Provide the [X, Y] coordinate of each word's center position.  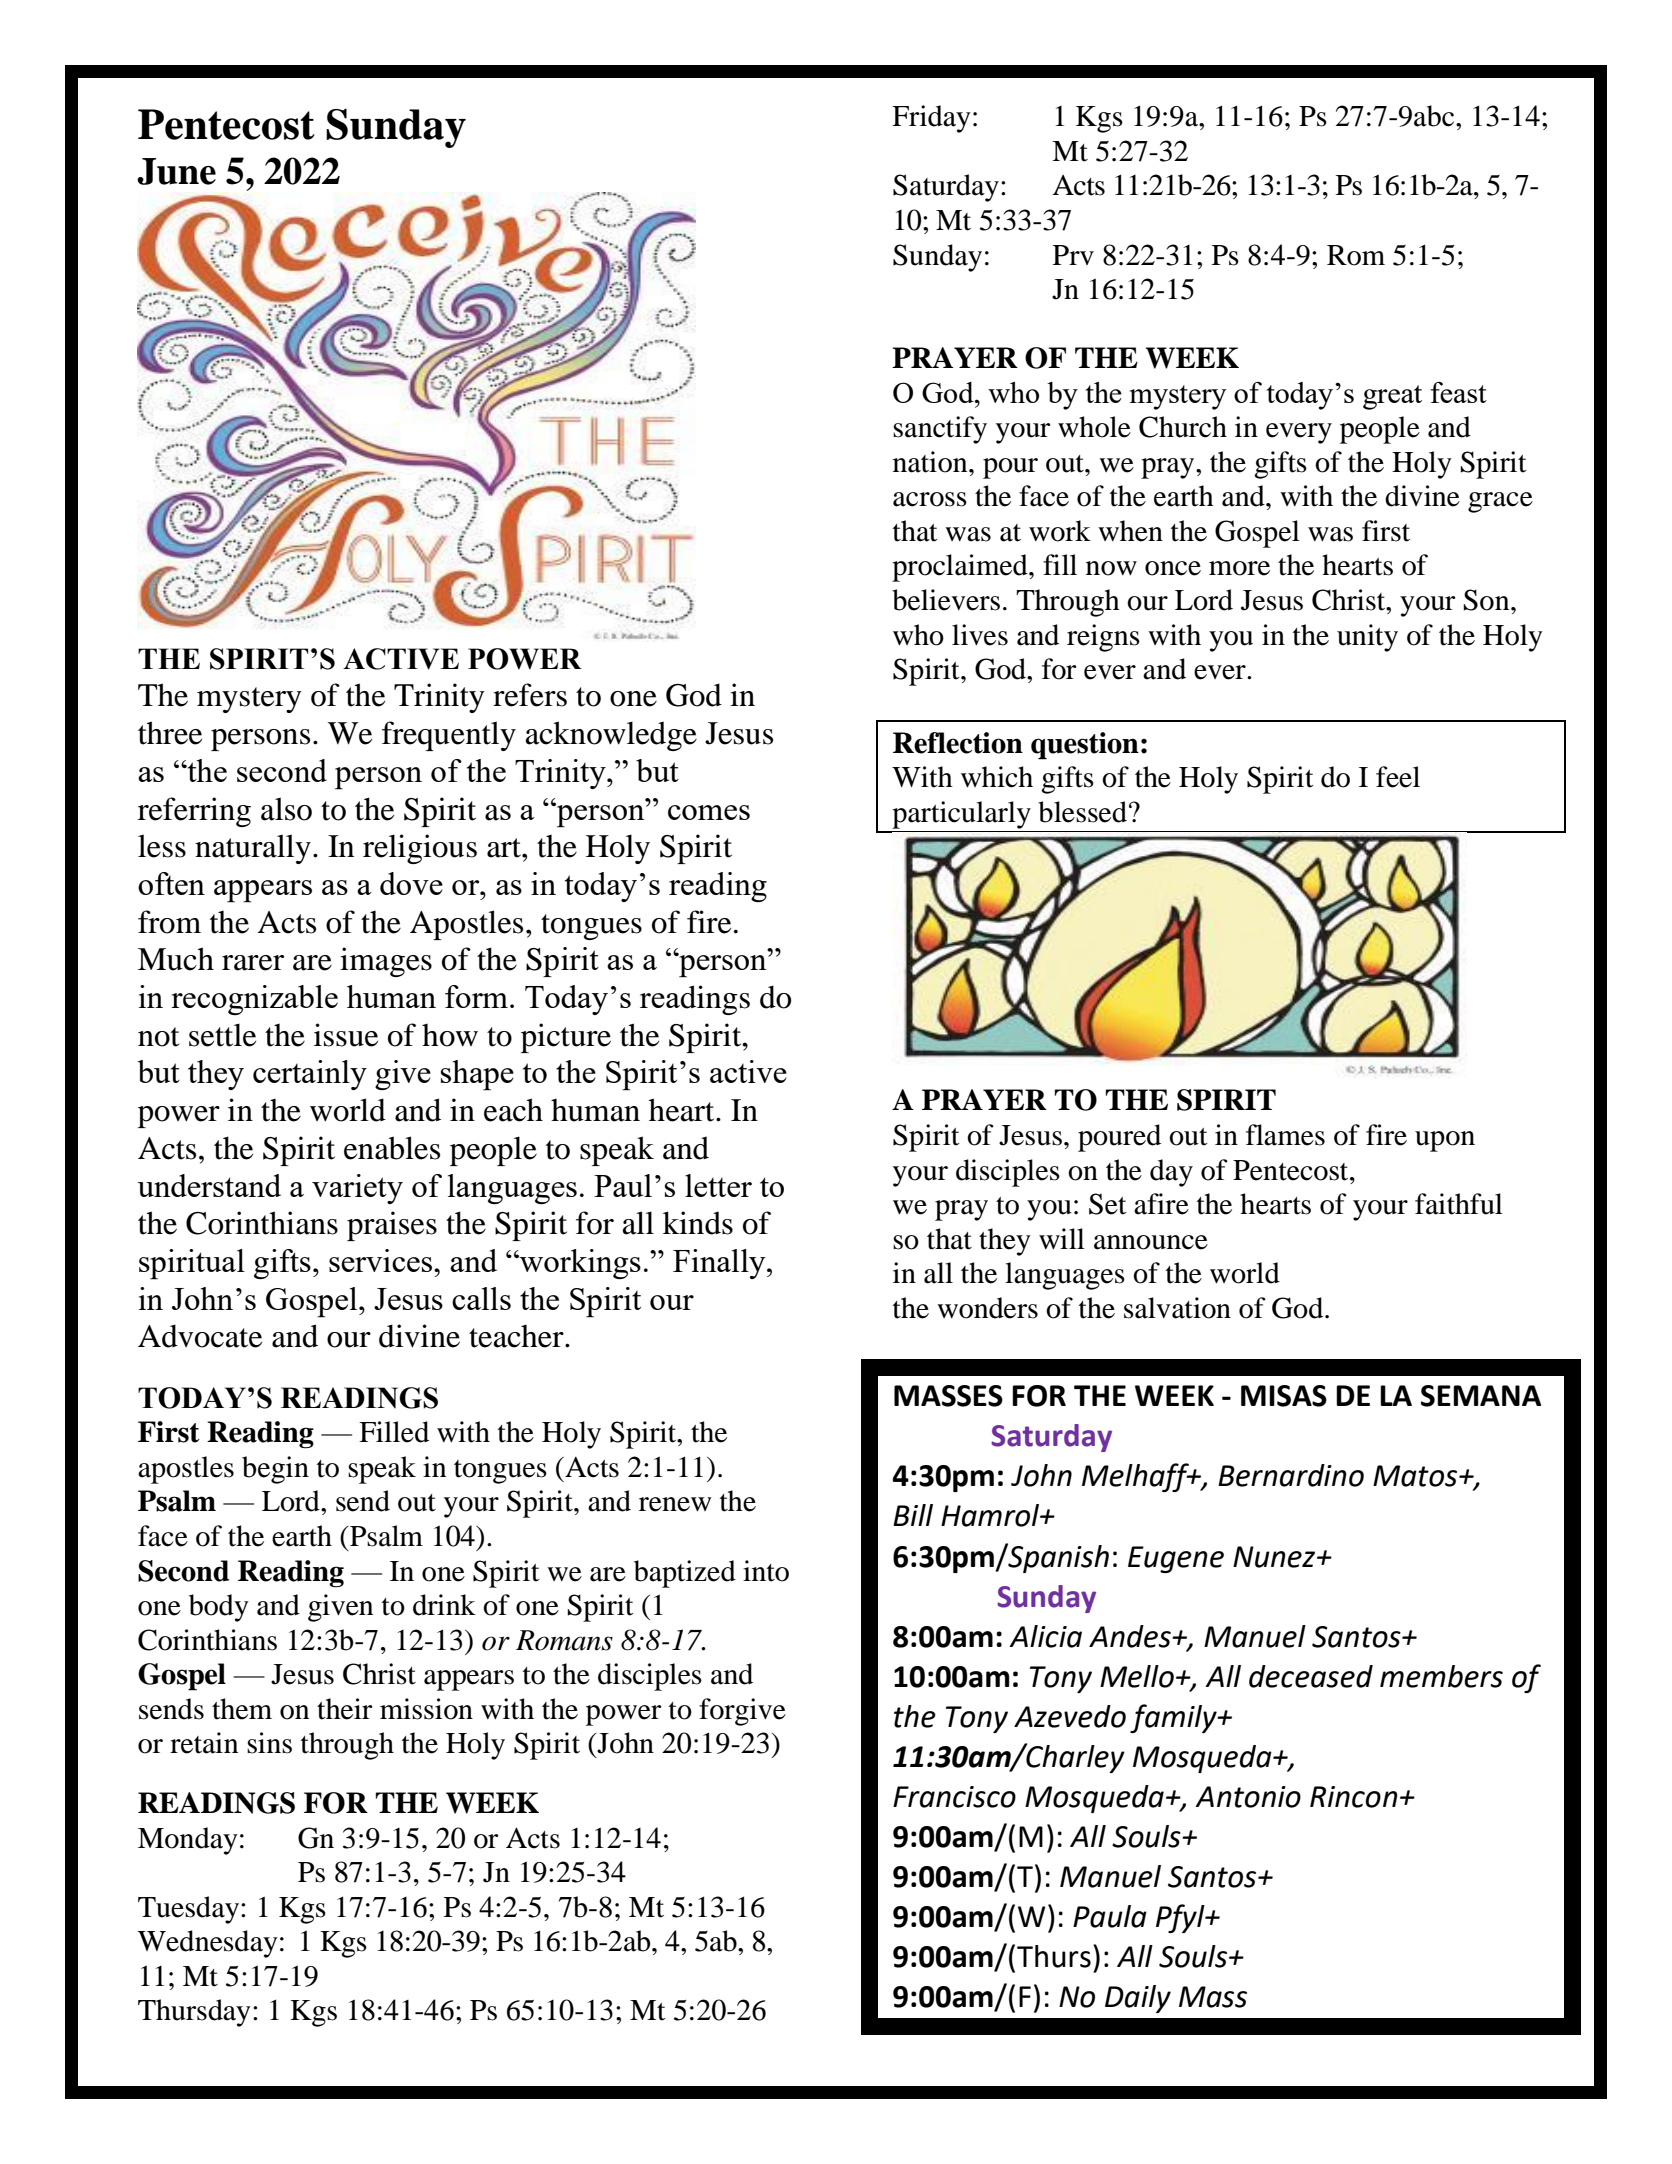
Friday [931, 119]
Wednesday [208, 1944]
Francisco [954, 1797]
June [176, 171]
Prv [1073, 255]
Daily [1138, 1999]
